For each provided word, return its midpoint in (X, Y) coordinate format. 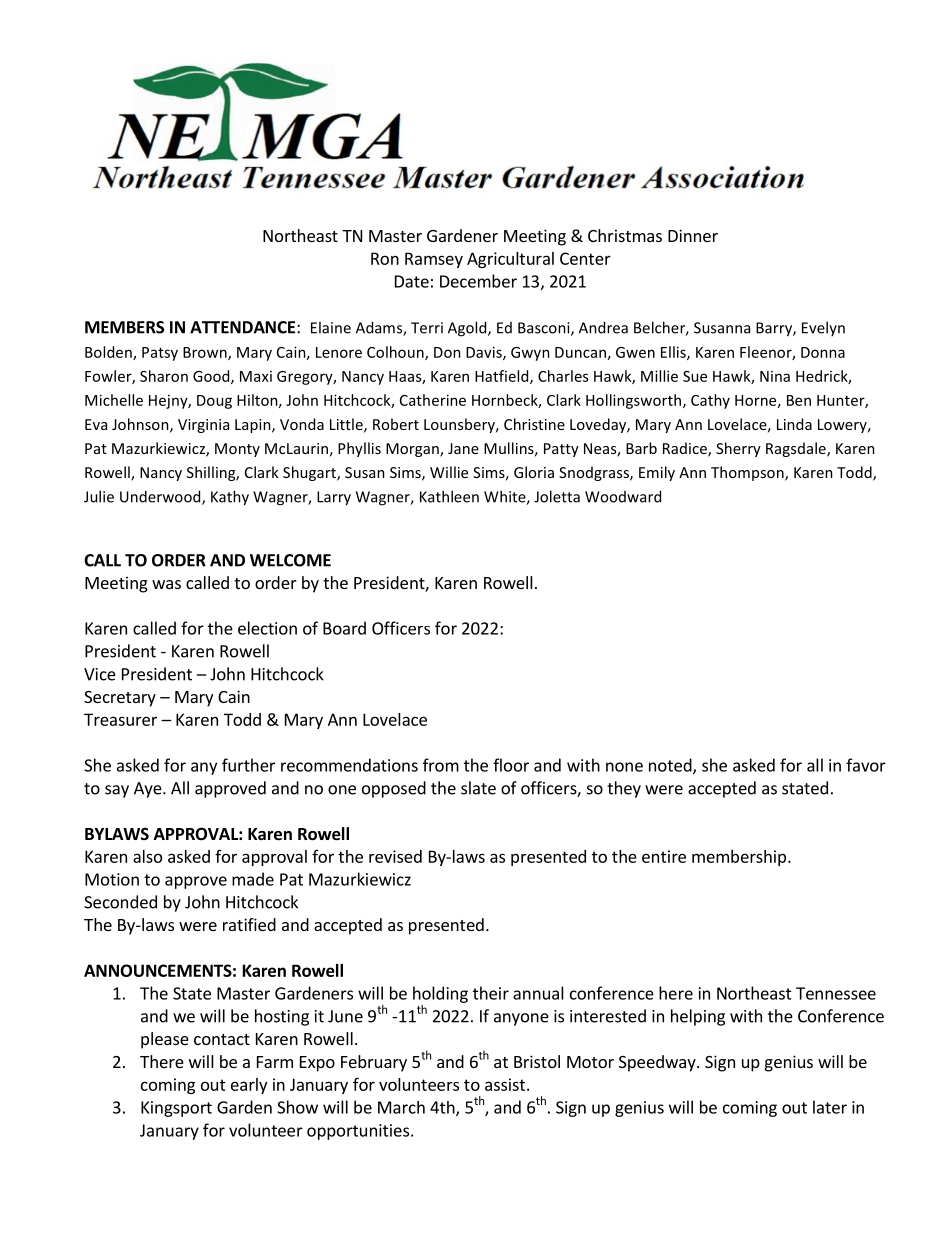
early (249, 1086)
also (147, 856)
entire (664, 856)
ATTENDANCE (242, 327)
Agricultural (510, 260)
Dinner (693, 235)
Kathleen (449, 496)
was (166, 584)
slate (478, 788)
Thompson (748, 473)
